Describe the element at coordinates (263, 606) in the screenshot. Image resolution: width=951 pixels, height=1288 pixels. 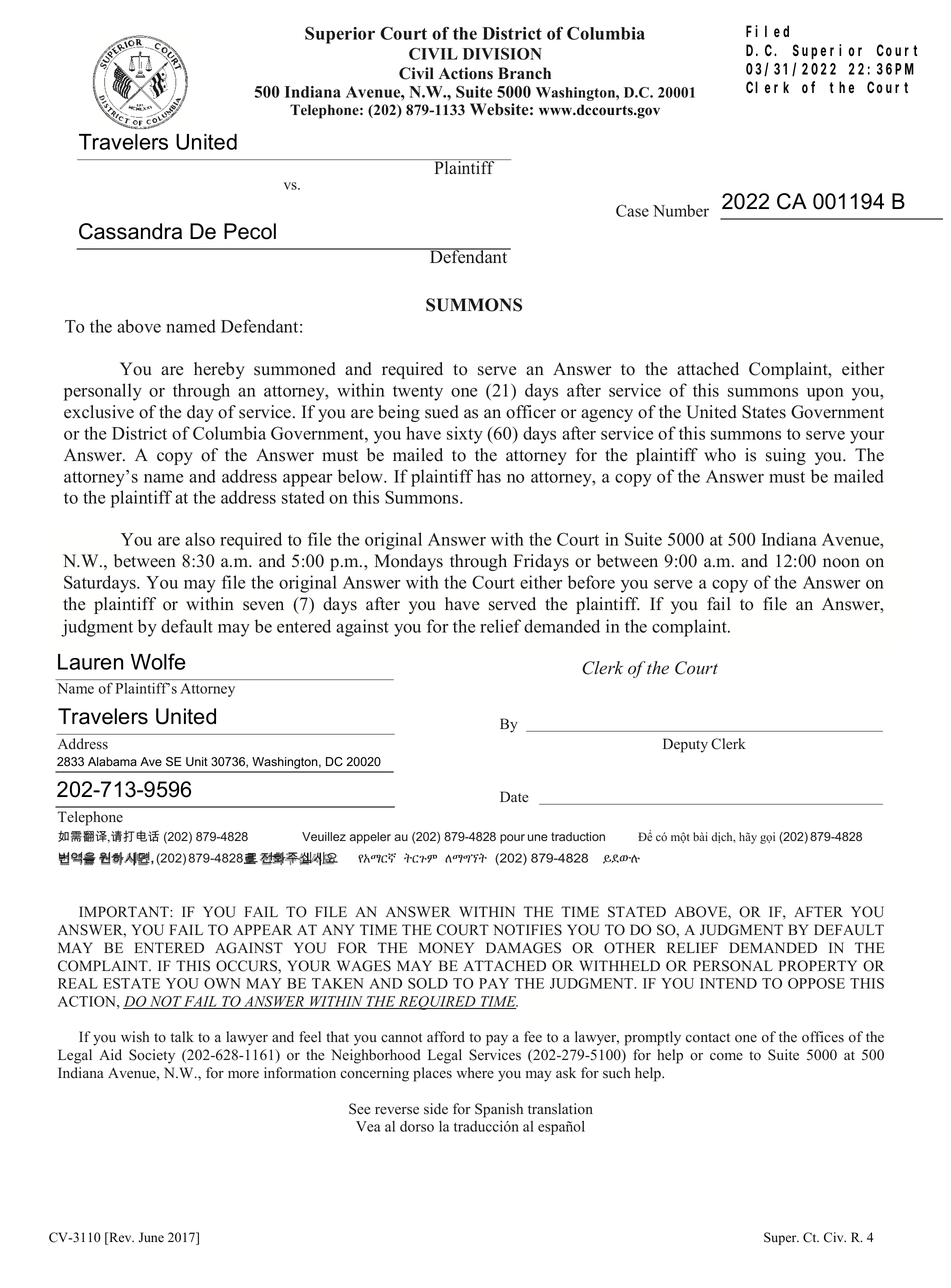
I see `seven` at that location.
